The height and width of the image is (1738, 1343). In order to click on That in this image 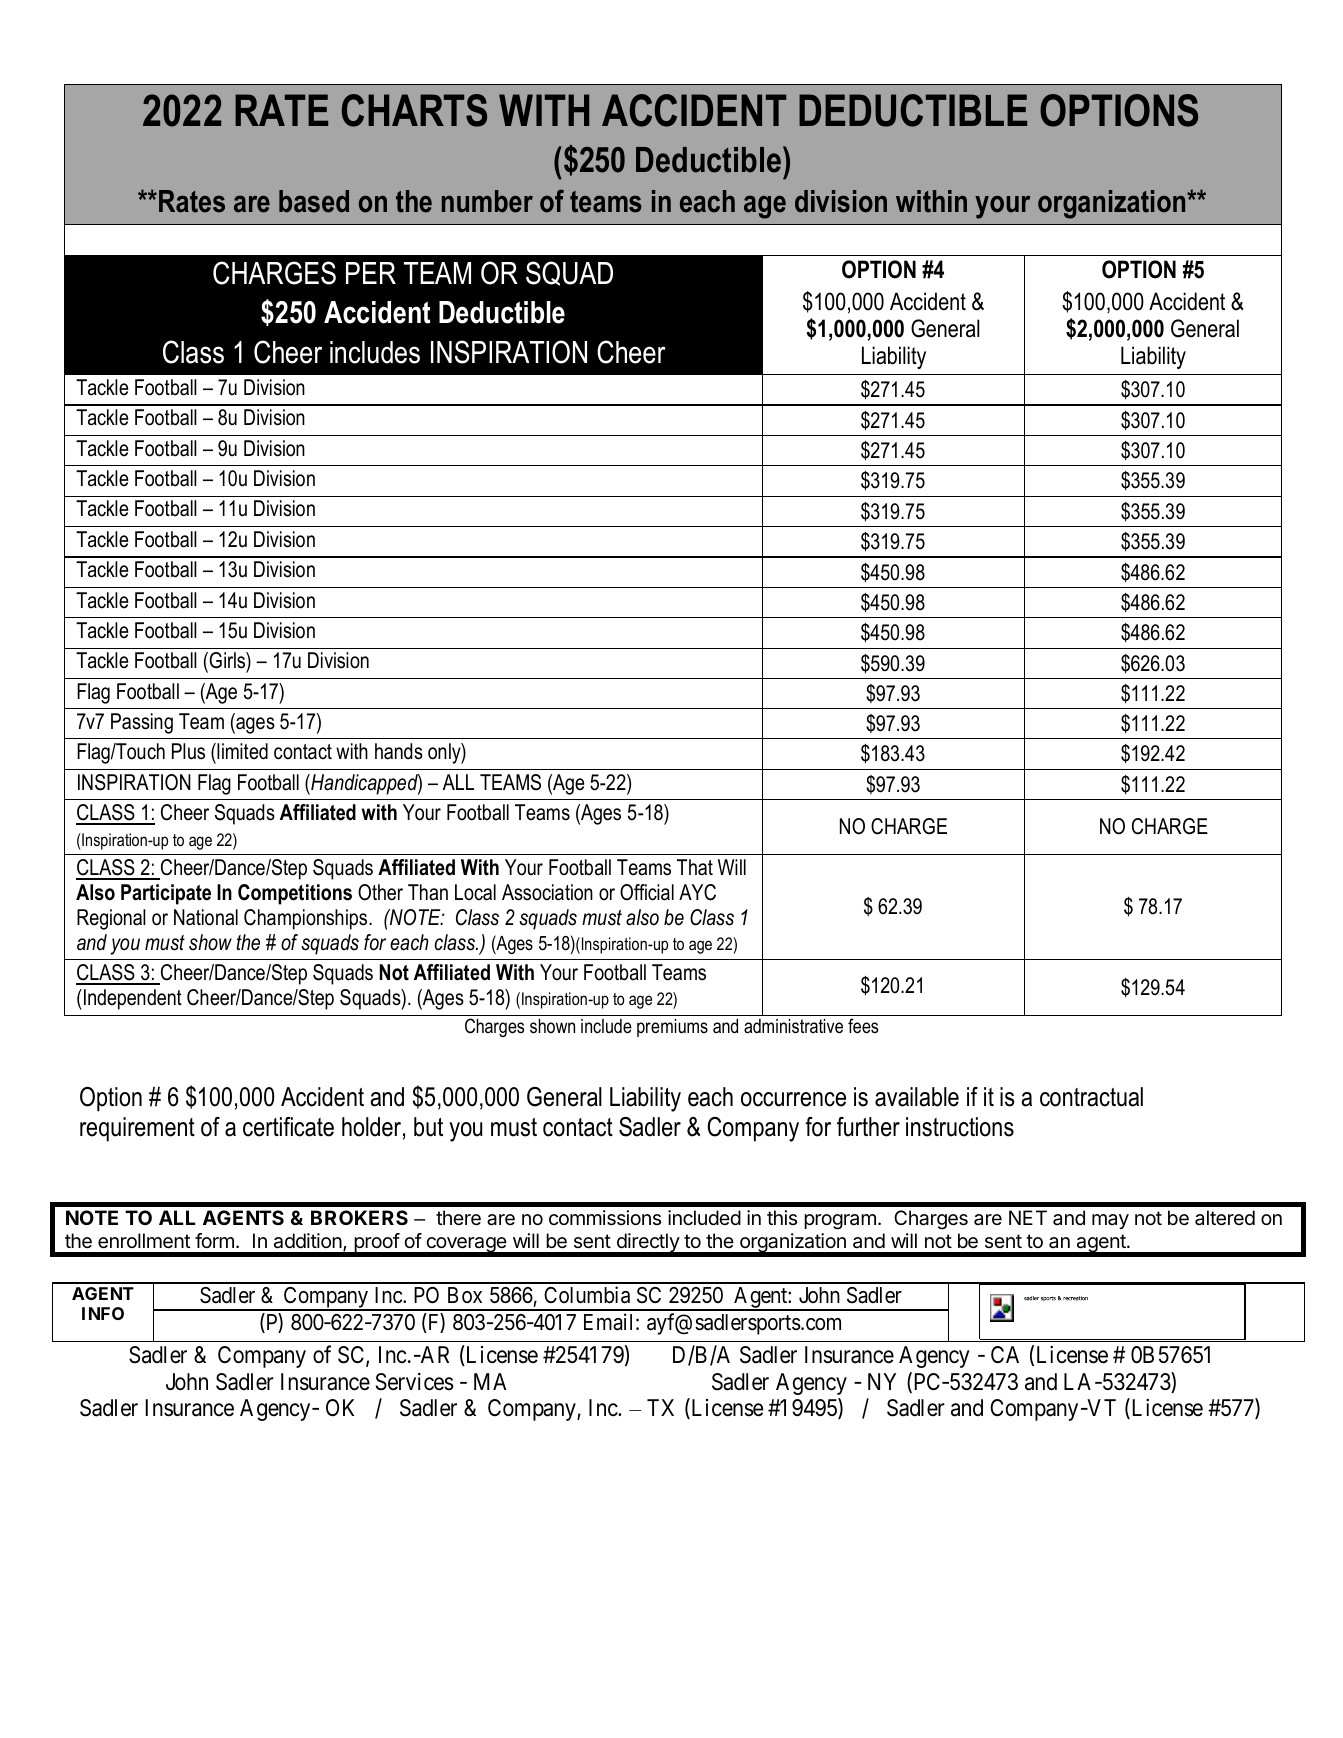, I will do `click(695, 867)`.
